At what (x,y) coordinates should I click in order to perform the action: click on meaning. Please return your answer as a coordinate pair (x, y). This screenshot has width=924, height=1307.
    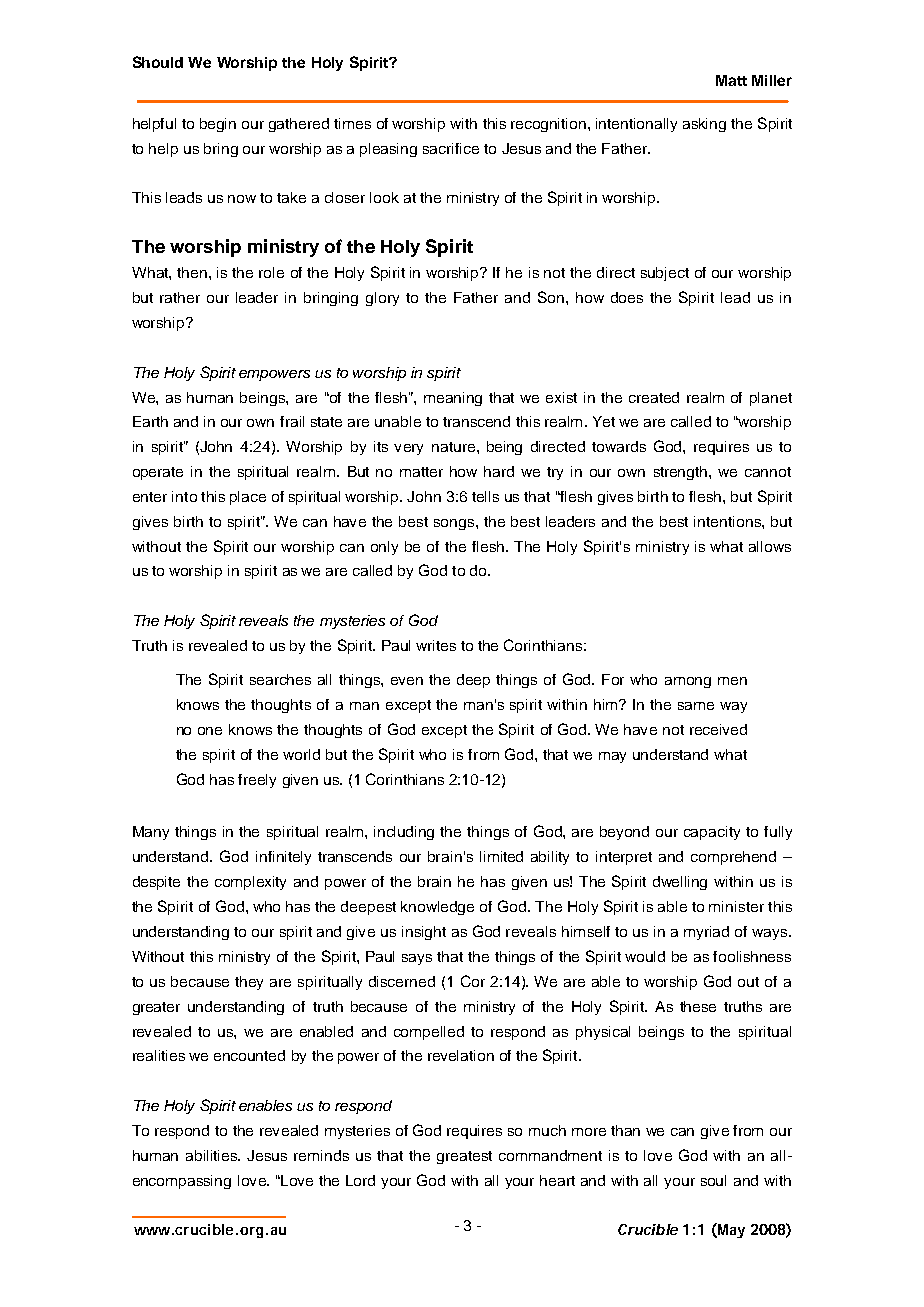
    Looking at the image, I should click on (453, 399).
